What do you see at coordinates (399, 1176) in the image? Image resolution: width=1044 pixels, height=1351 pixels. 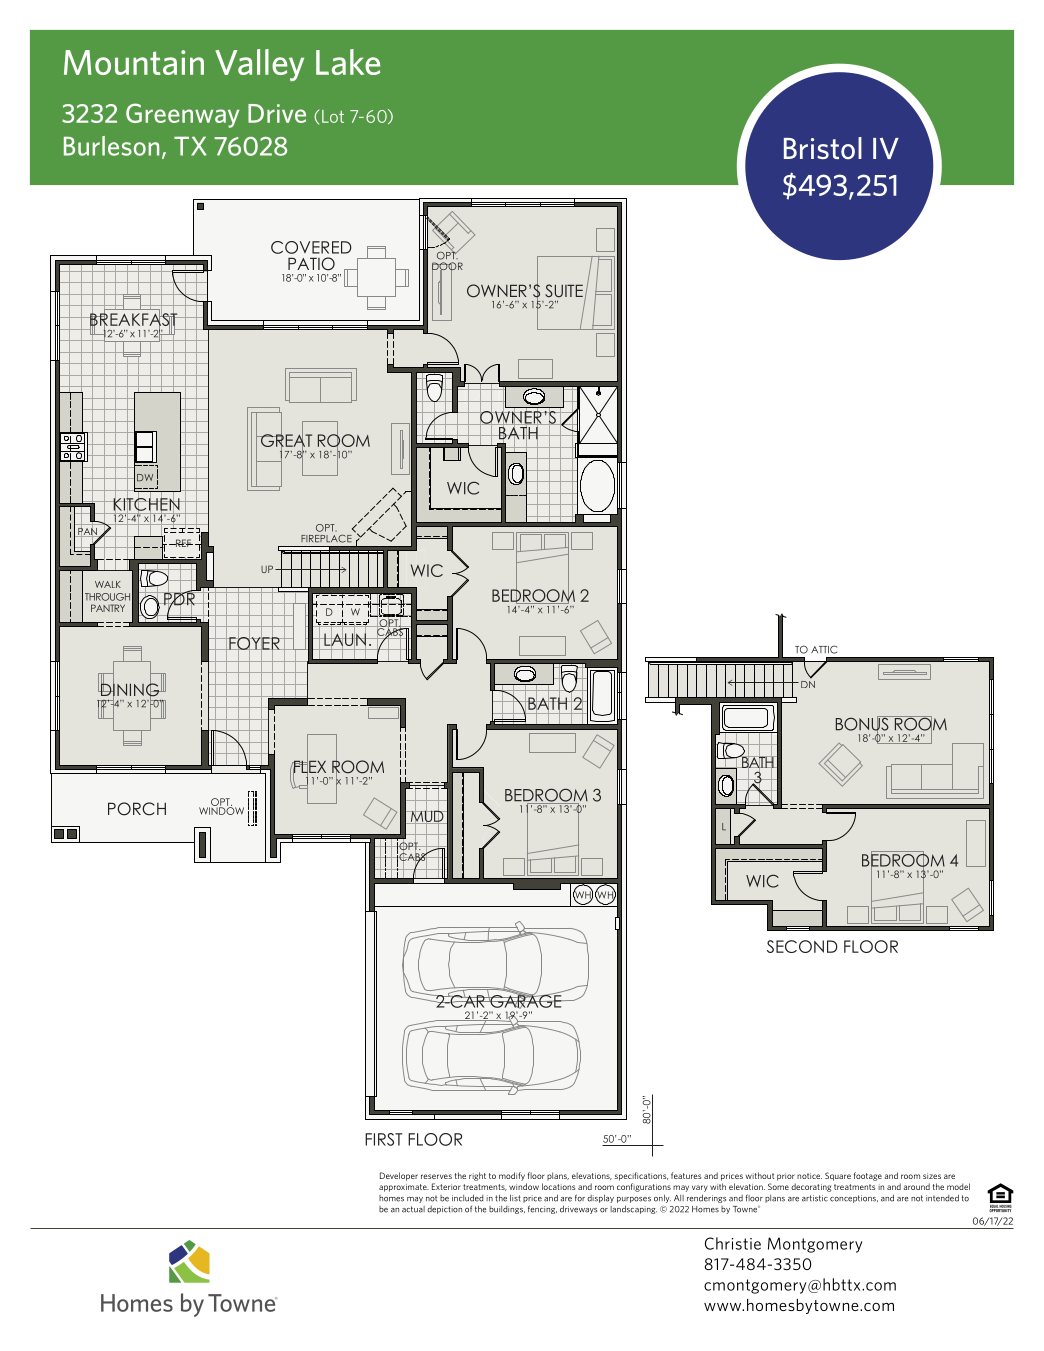 I see `Developer` at bounding box center [399, 1176].
